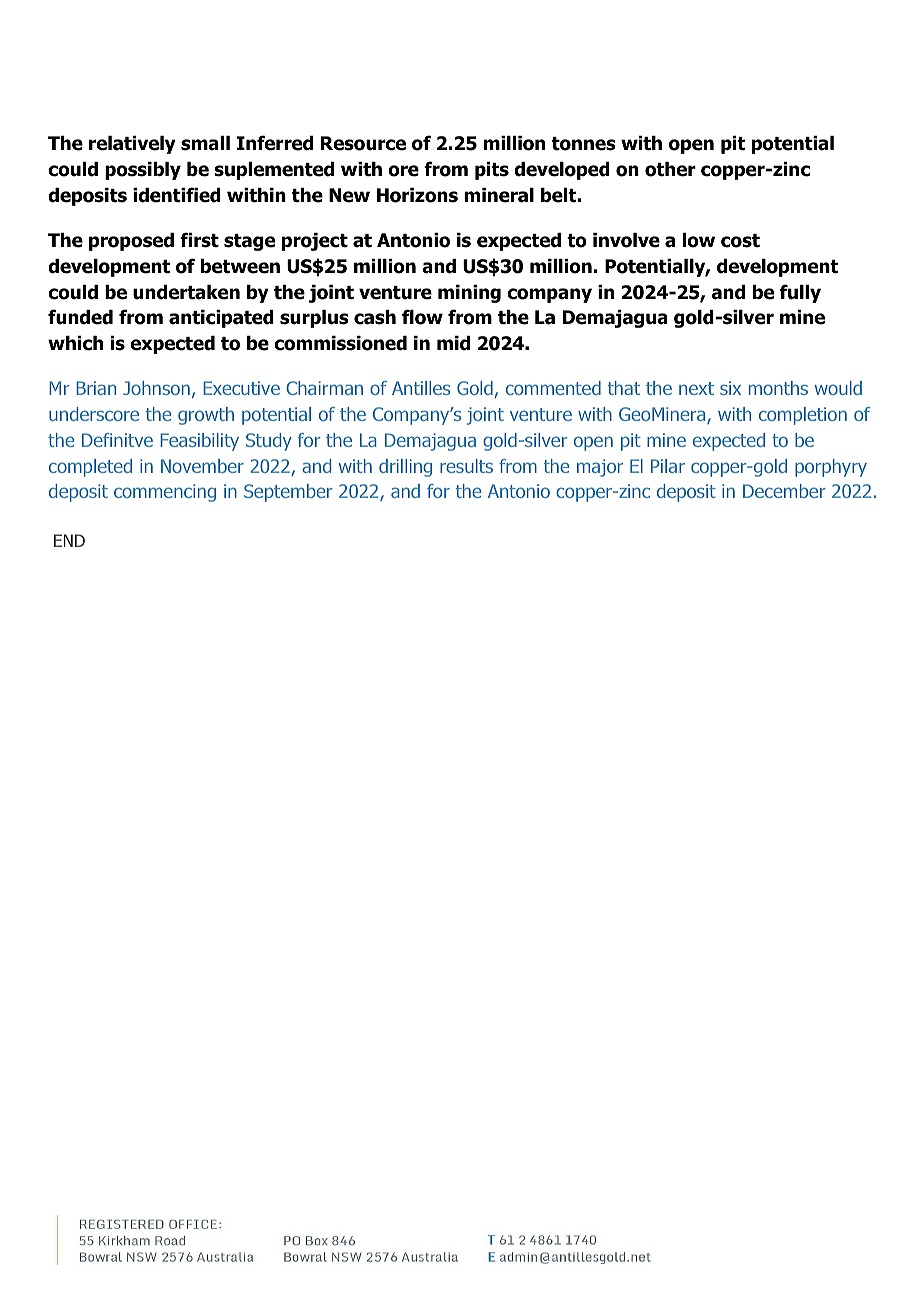 This screenshot has width=924, height=1309. What do you see at coordinates (492, 171) in the screenshot?
I see `pits` at bounding box center [492, 171].
